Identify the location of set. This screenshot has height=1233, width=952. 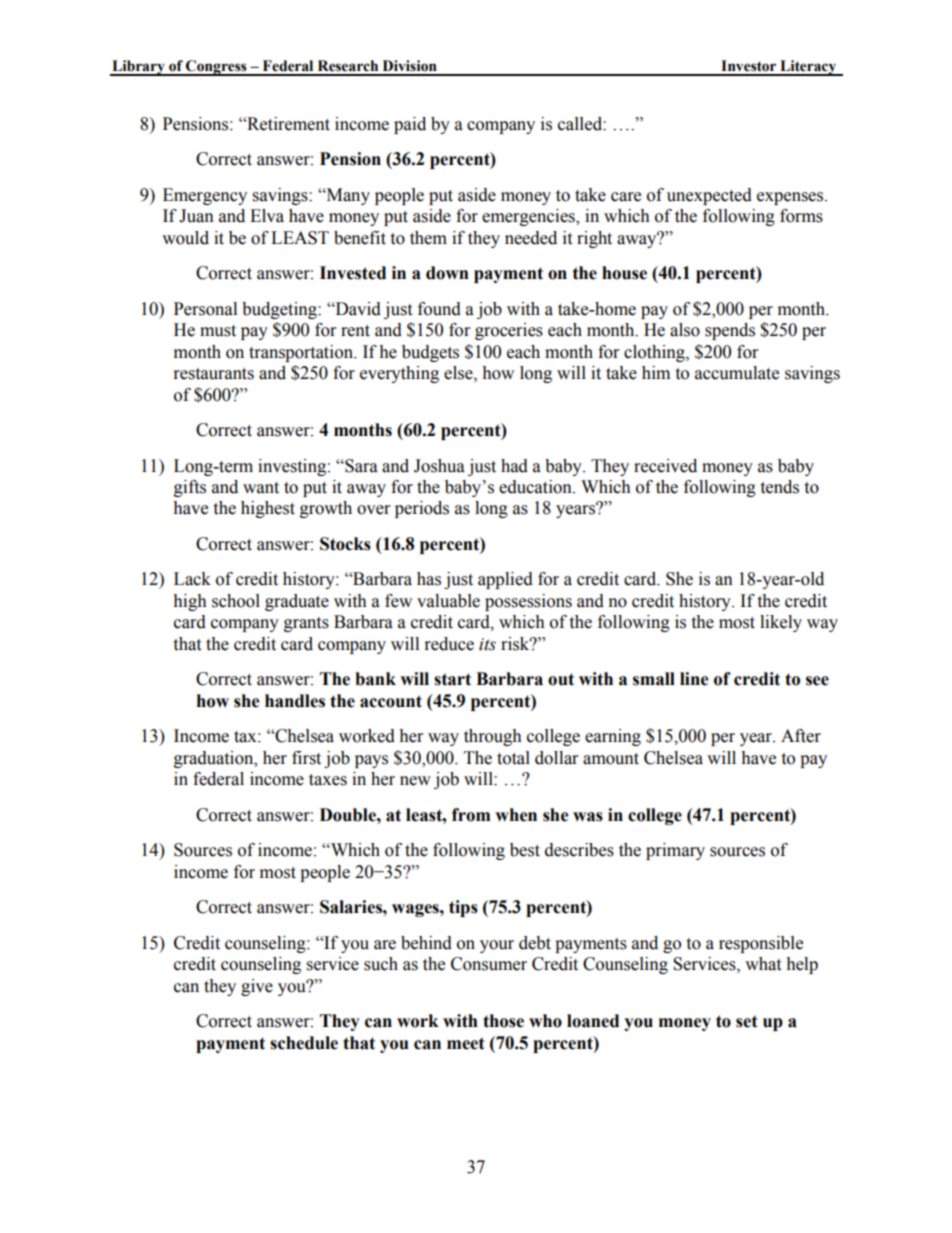
(747, 1021).
